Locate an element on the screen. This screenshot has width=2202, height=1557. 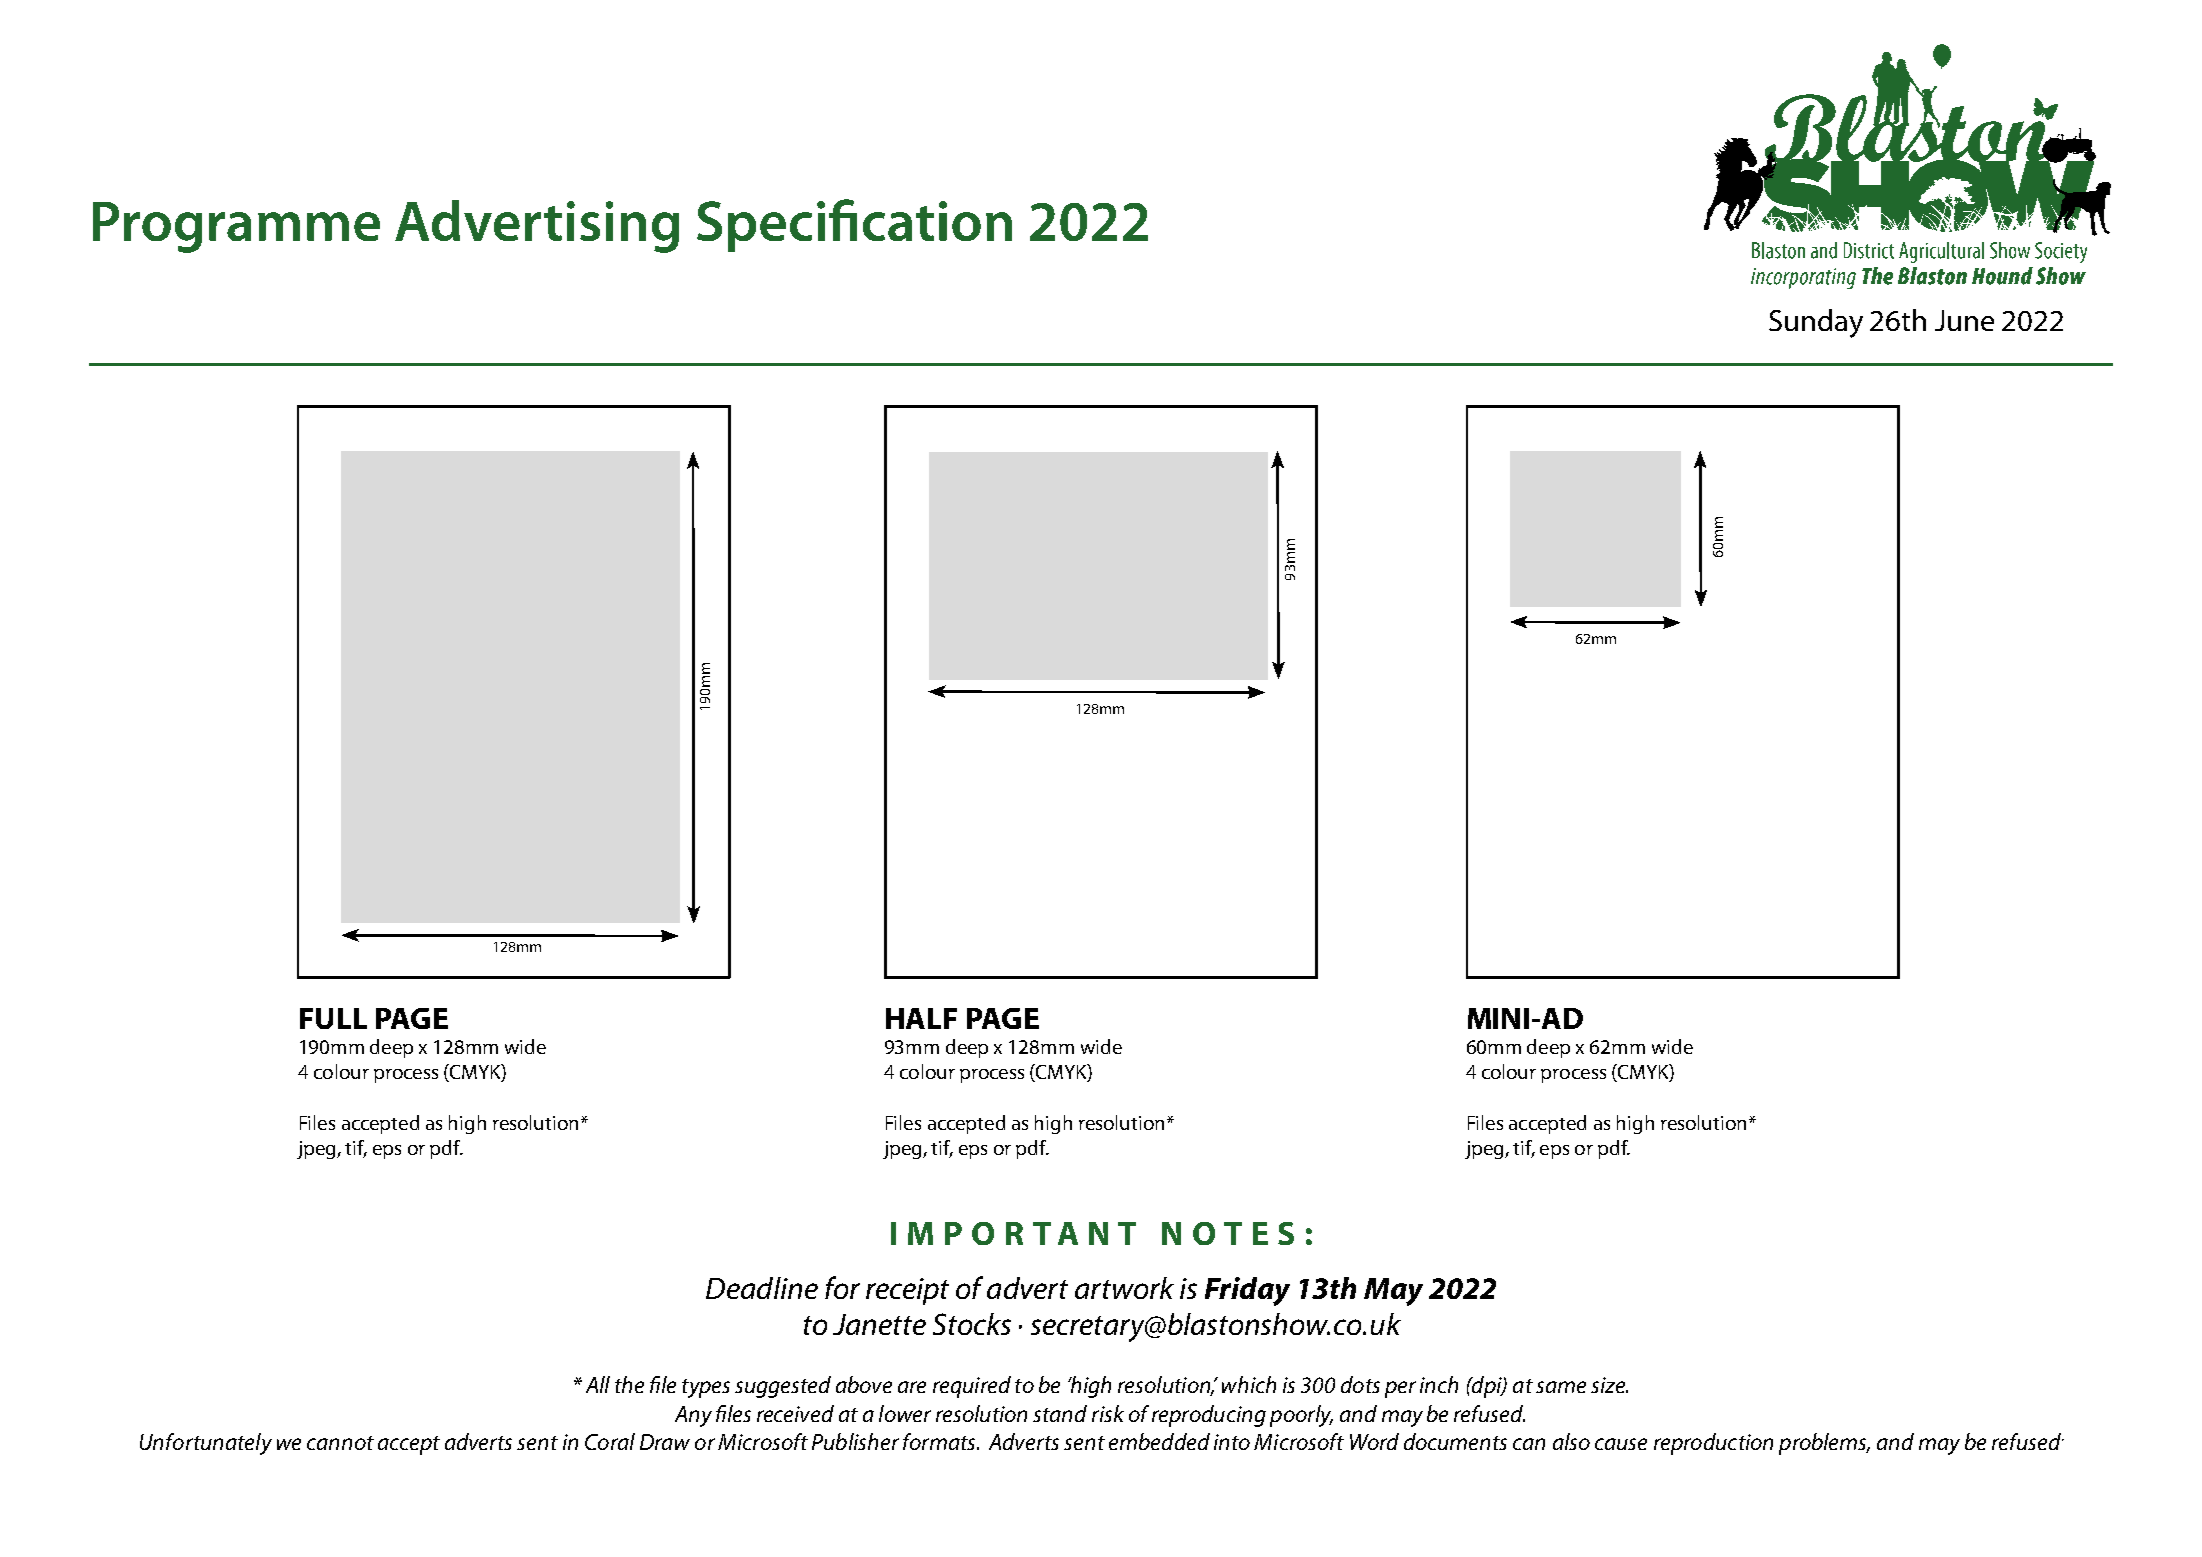
artwork is located at coordinates (1124, 1288).
